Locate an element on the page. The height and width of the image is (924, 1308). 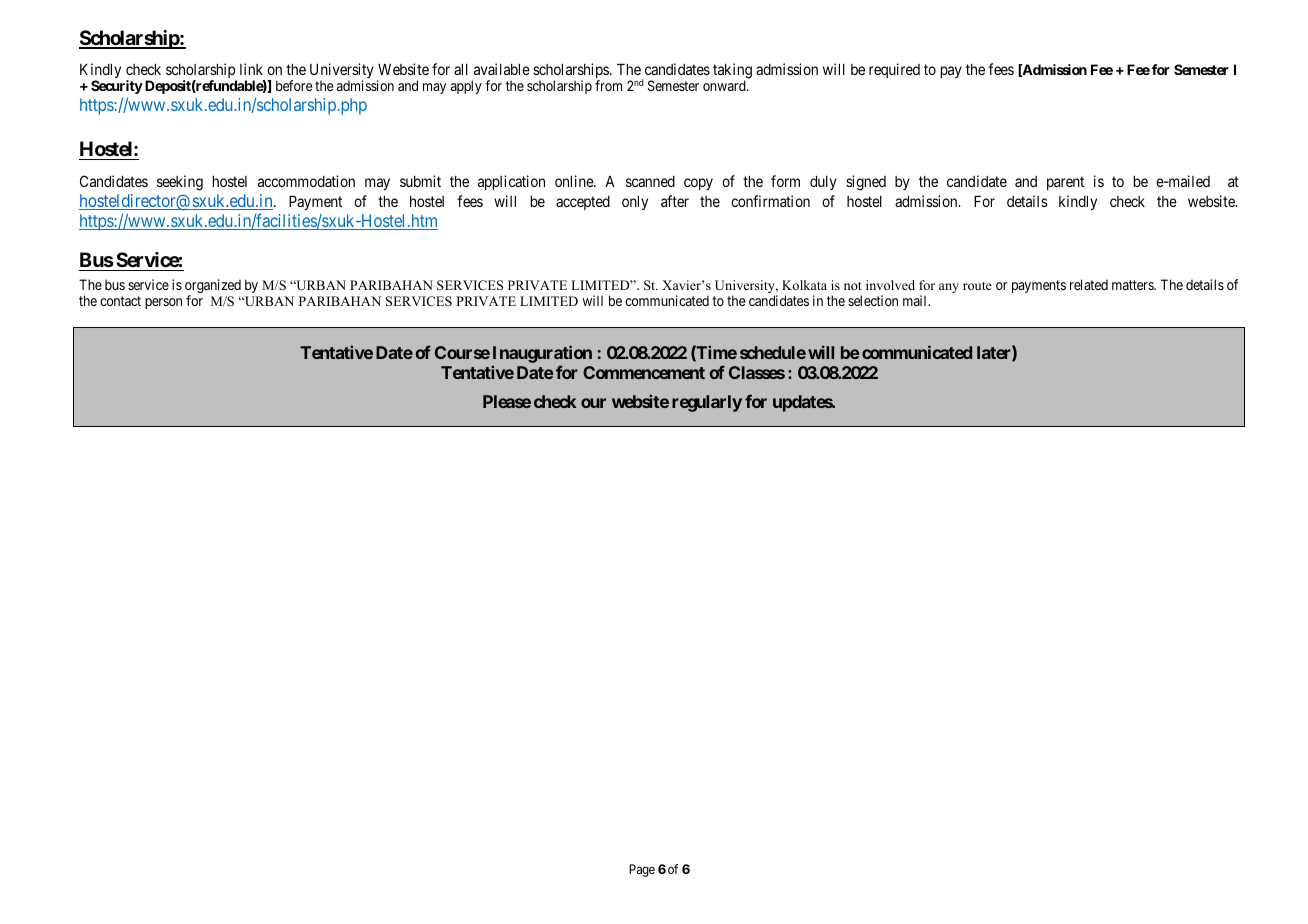
person is located at coordinates (163, 303).
